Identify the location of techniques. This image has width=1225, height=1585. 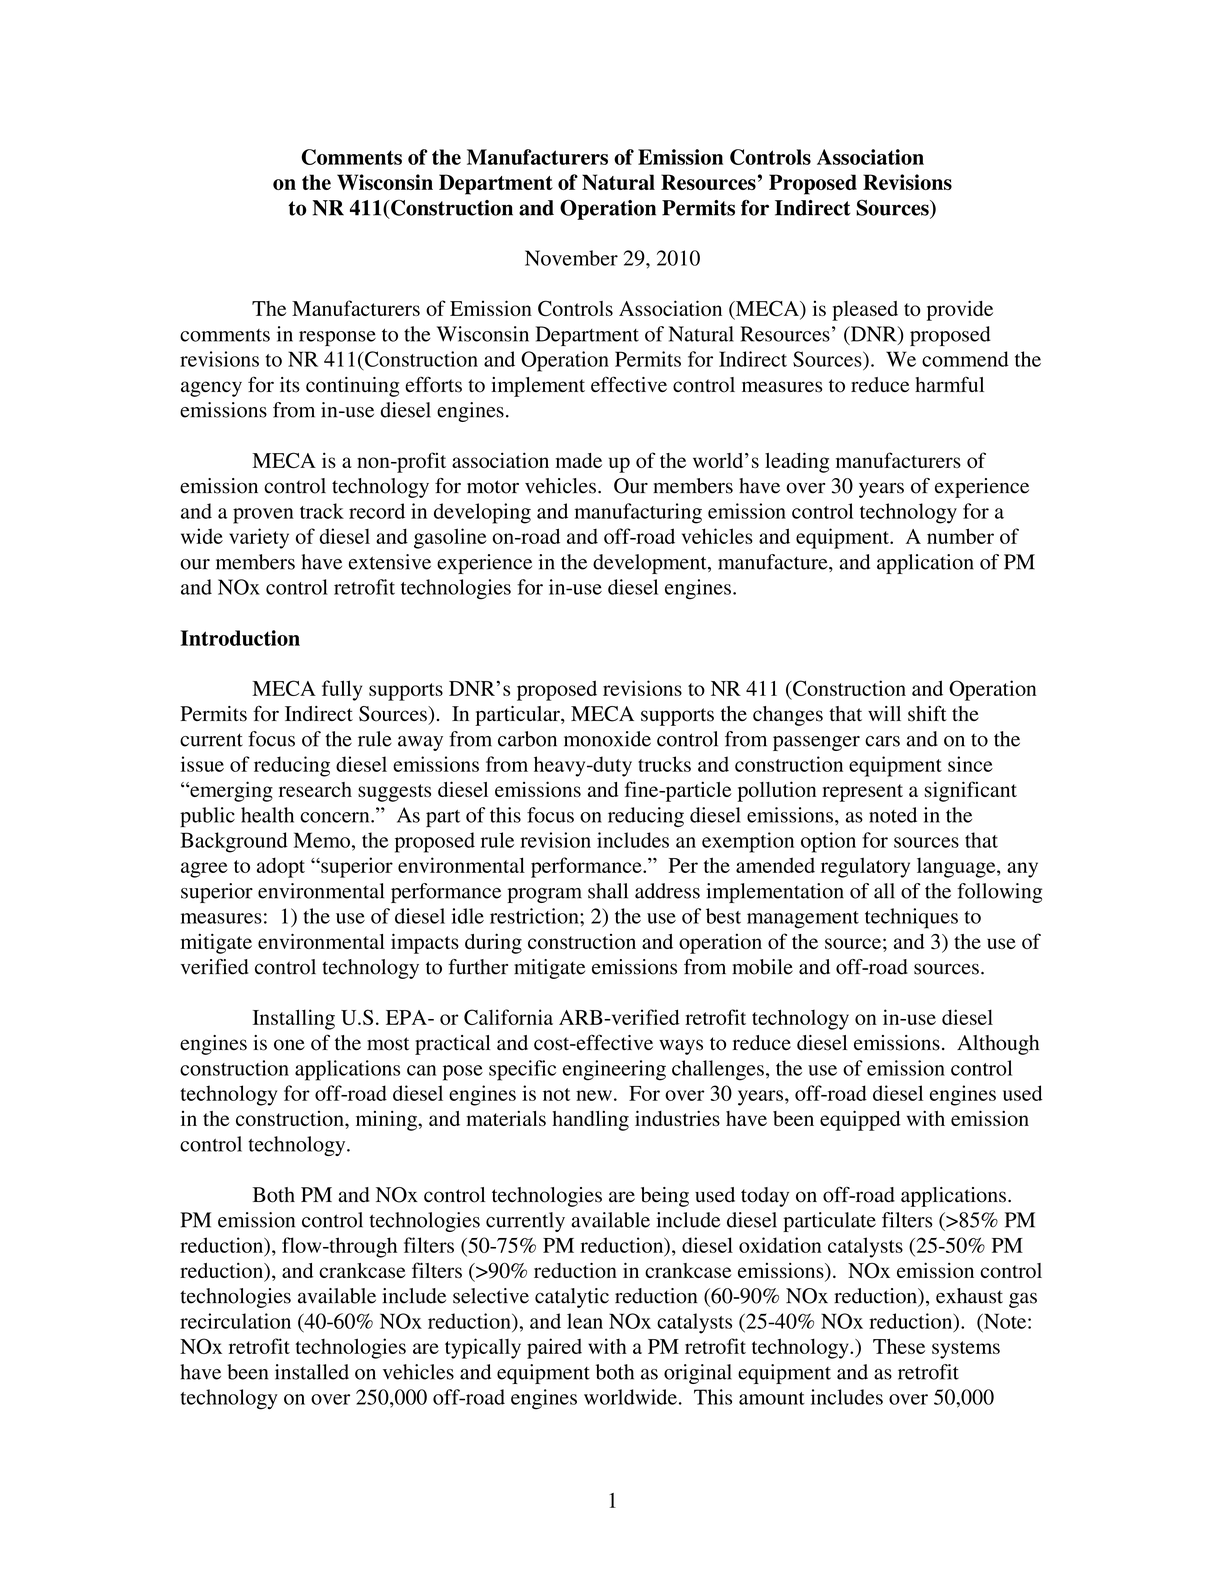
(911, 918).
